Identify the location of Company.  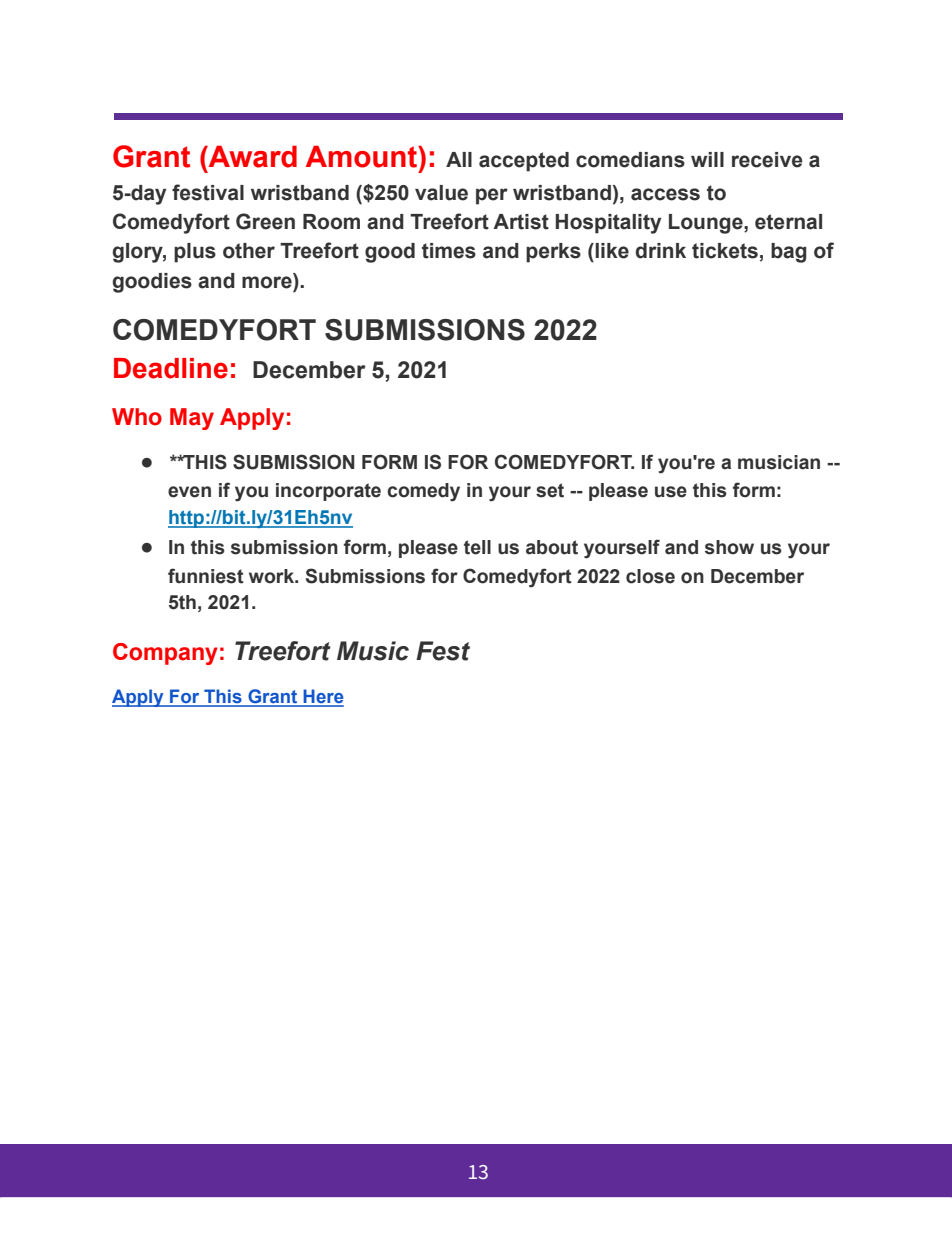
(165, 654).
